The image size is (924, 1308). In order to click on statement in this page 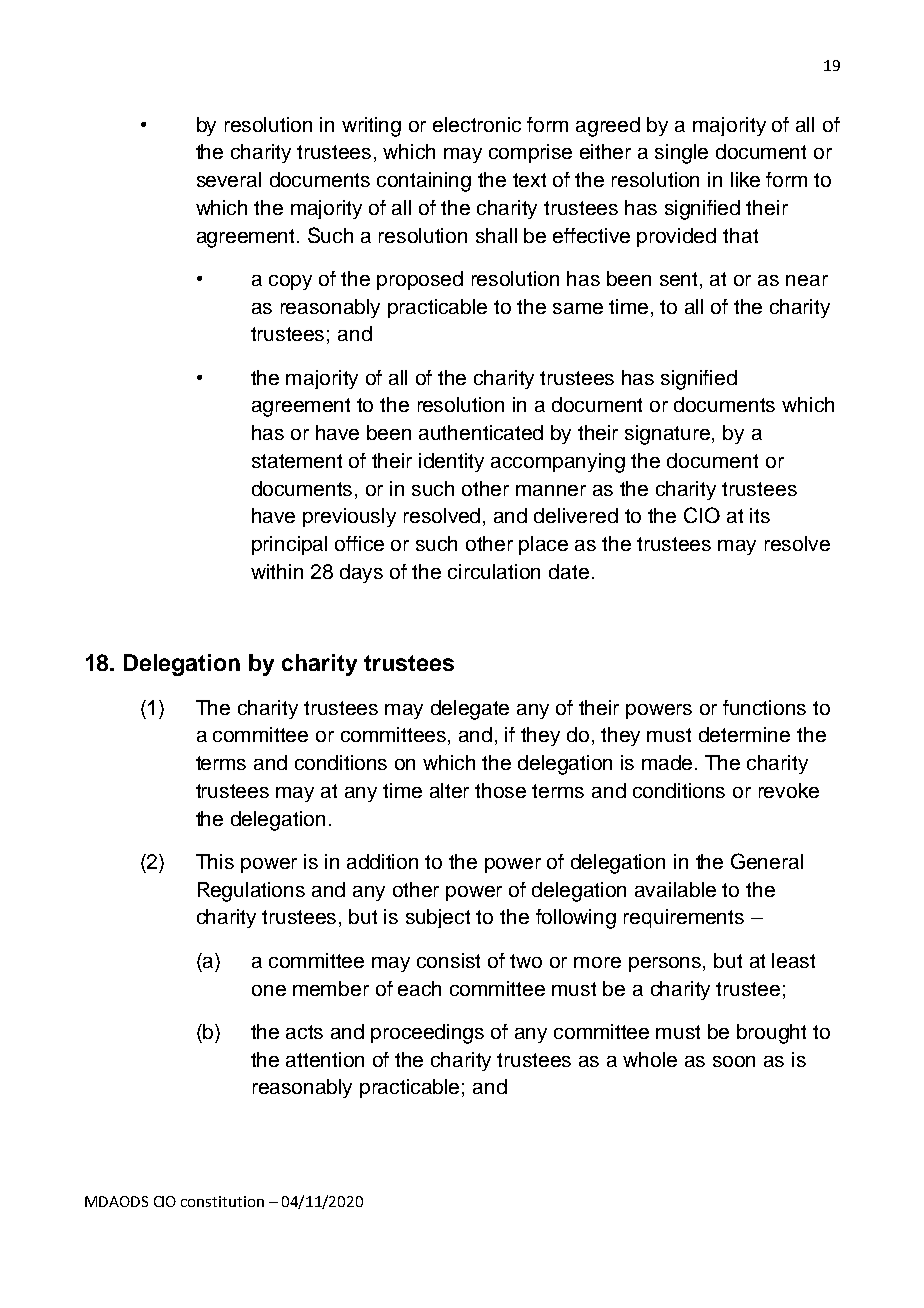, I will do `click(297, 461)`.
